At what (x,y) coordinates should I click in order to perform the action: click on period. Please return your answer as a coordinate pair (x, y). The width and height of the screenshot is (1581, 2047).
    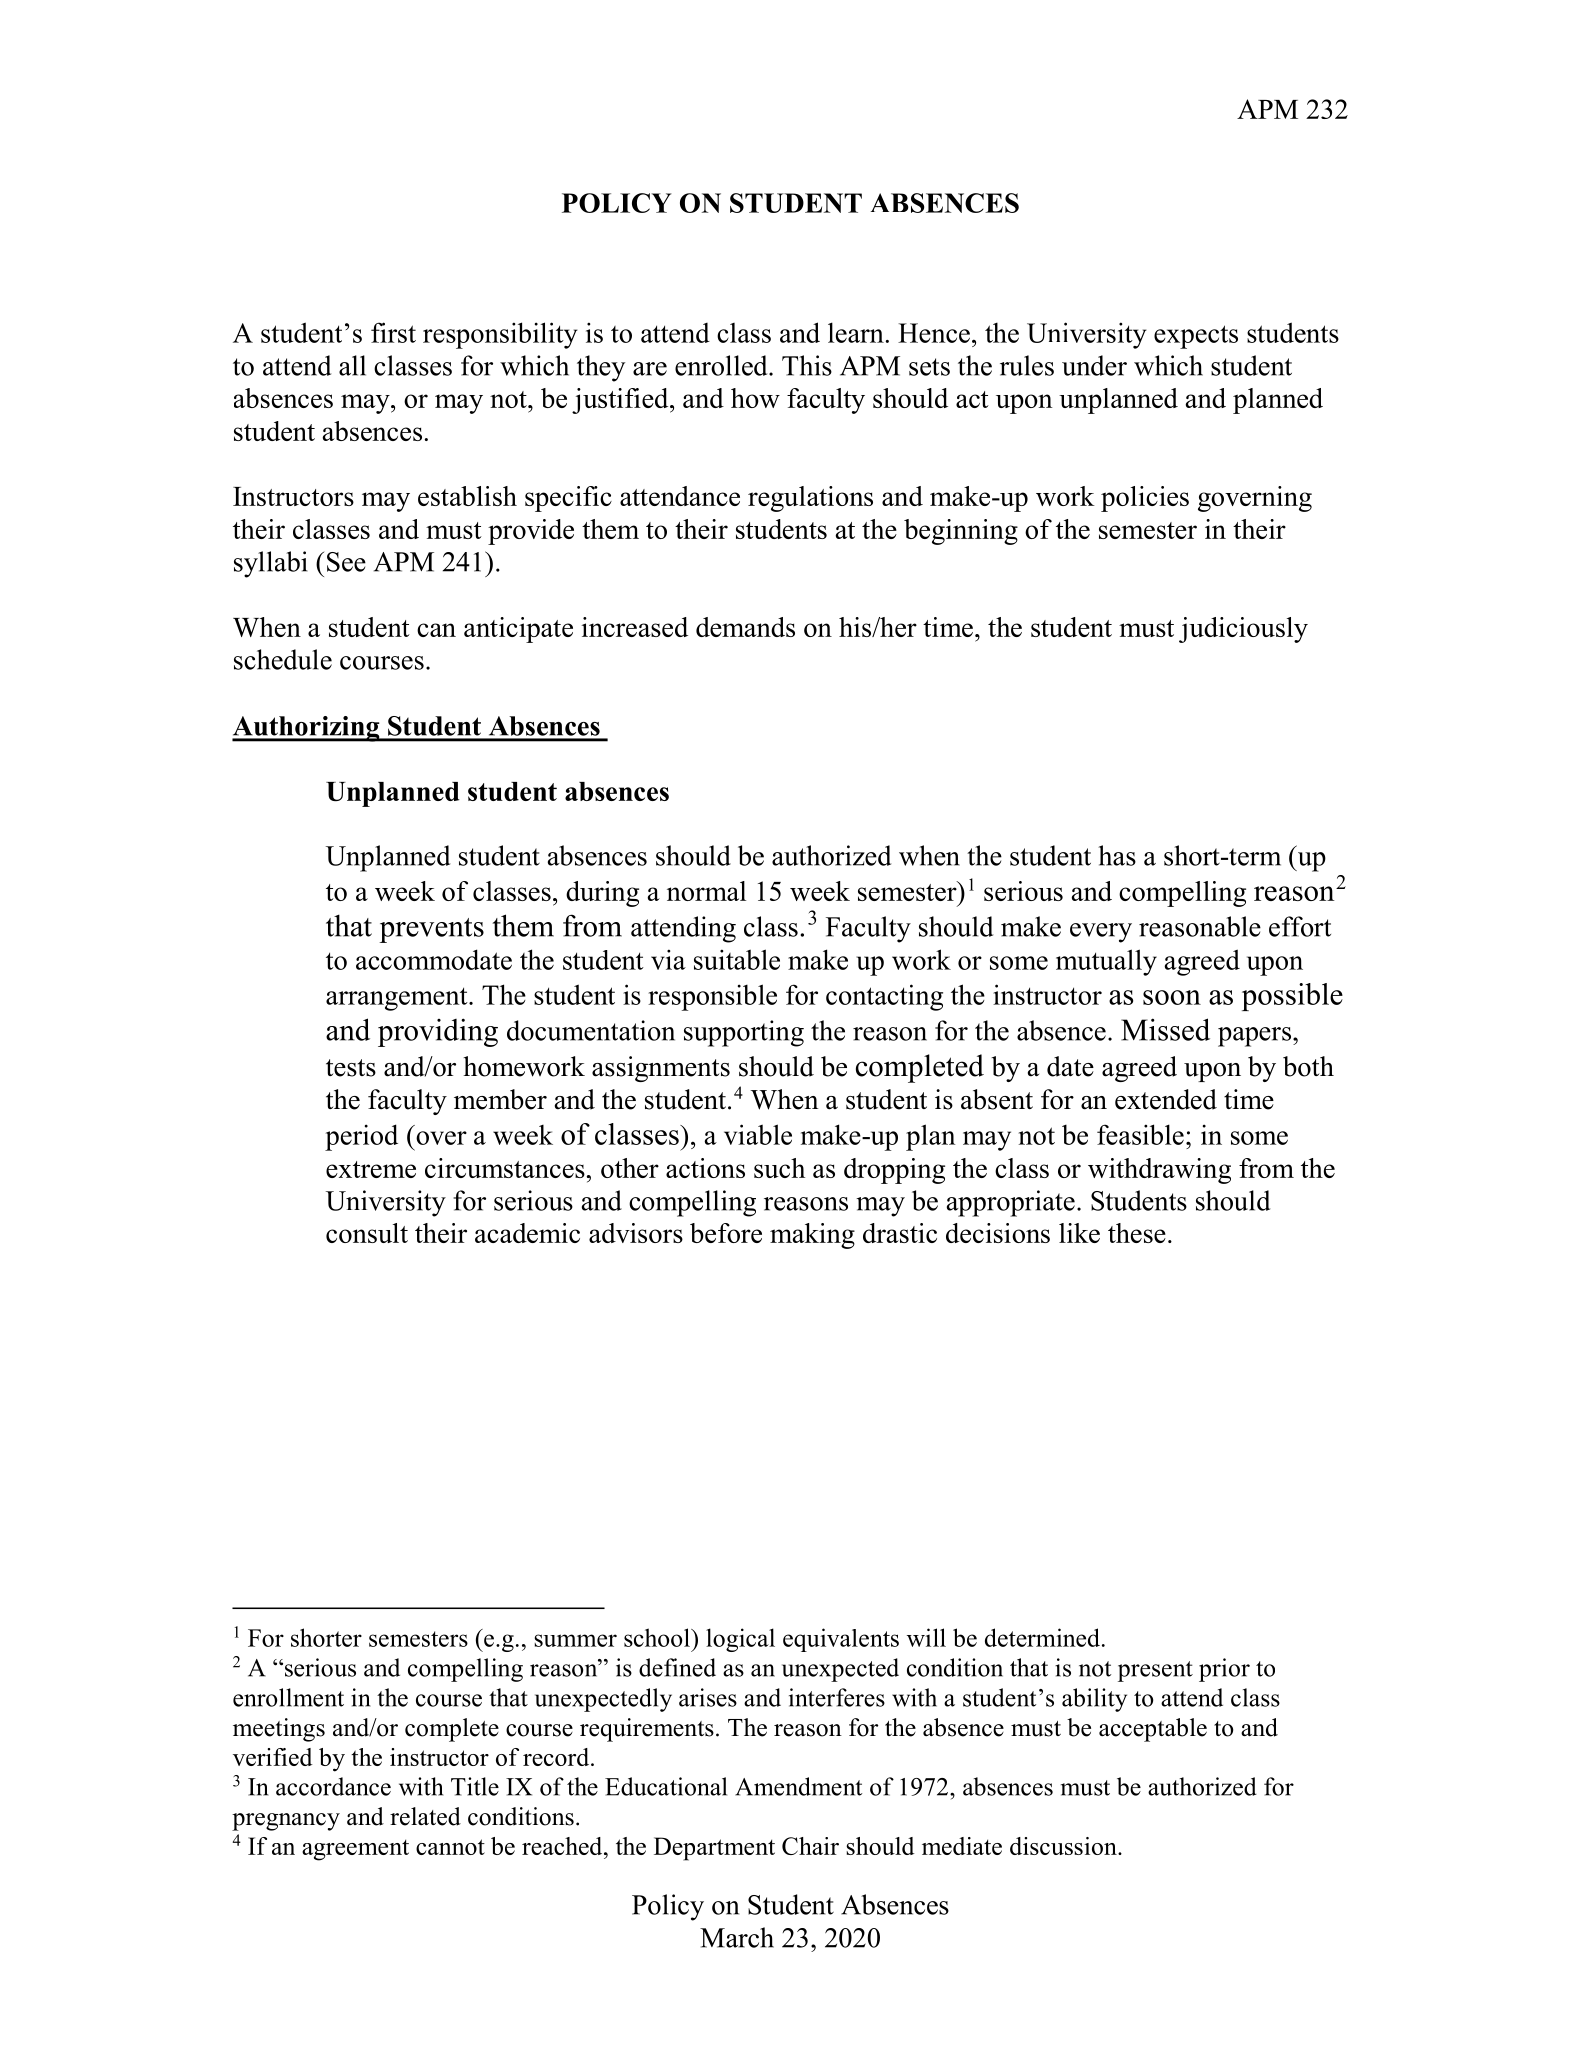
    Looking at the image, I should click on (361, 1137).
